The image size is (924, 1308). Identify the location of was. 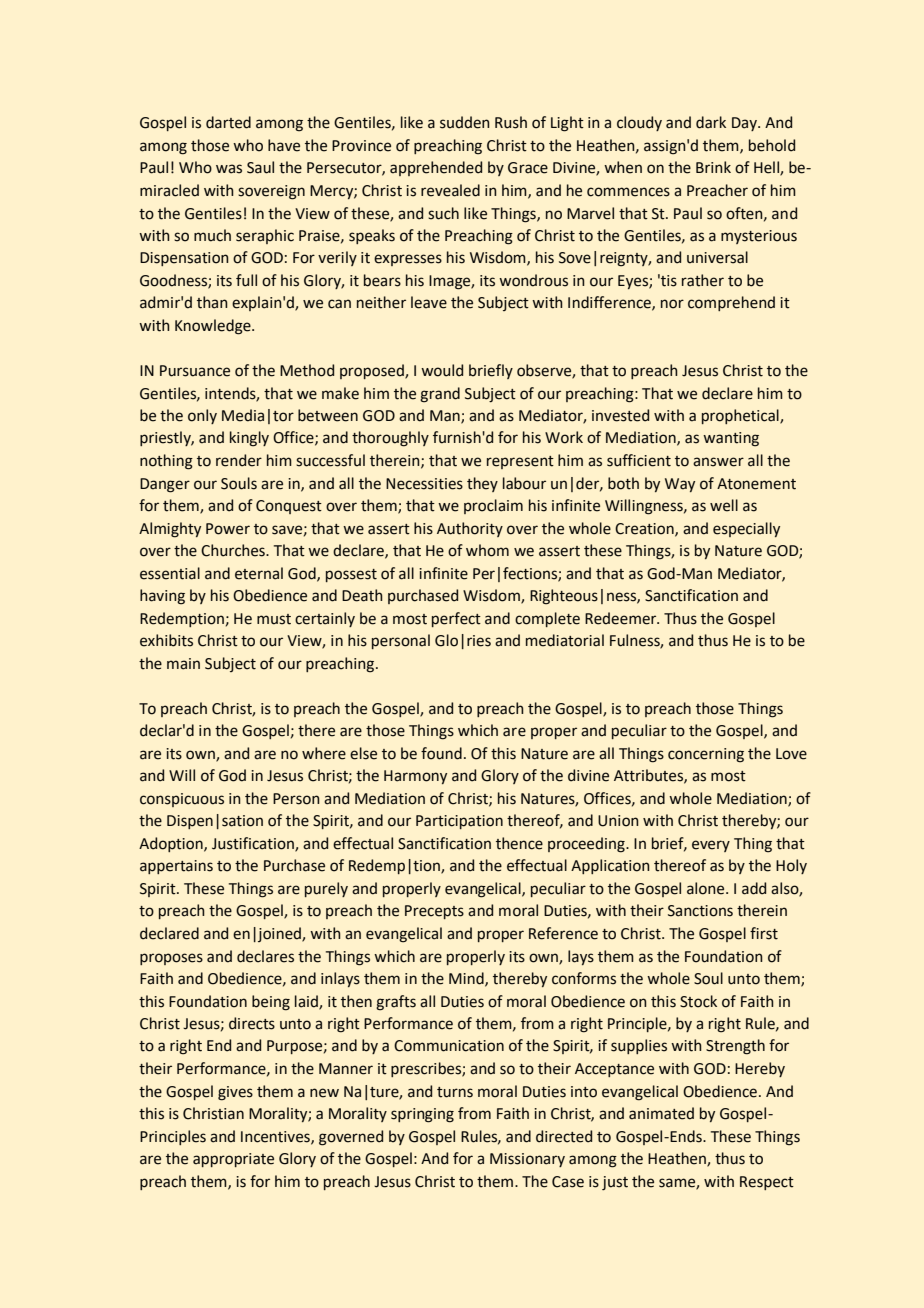
(229, 169).
